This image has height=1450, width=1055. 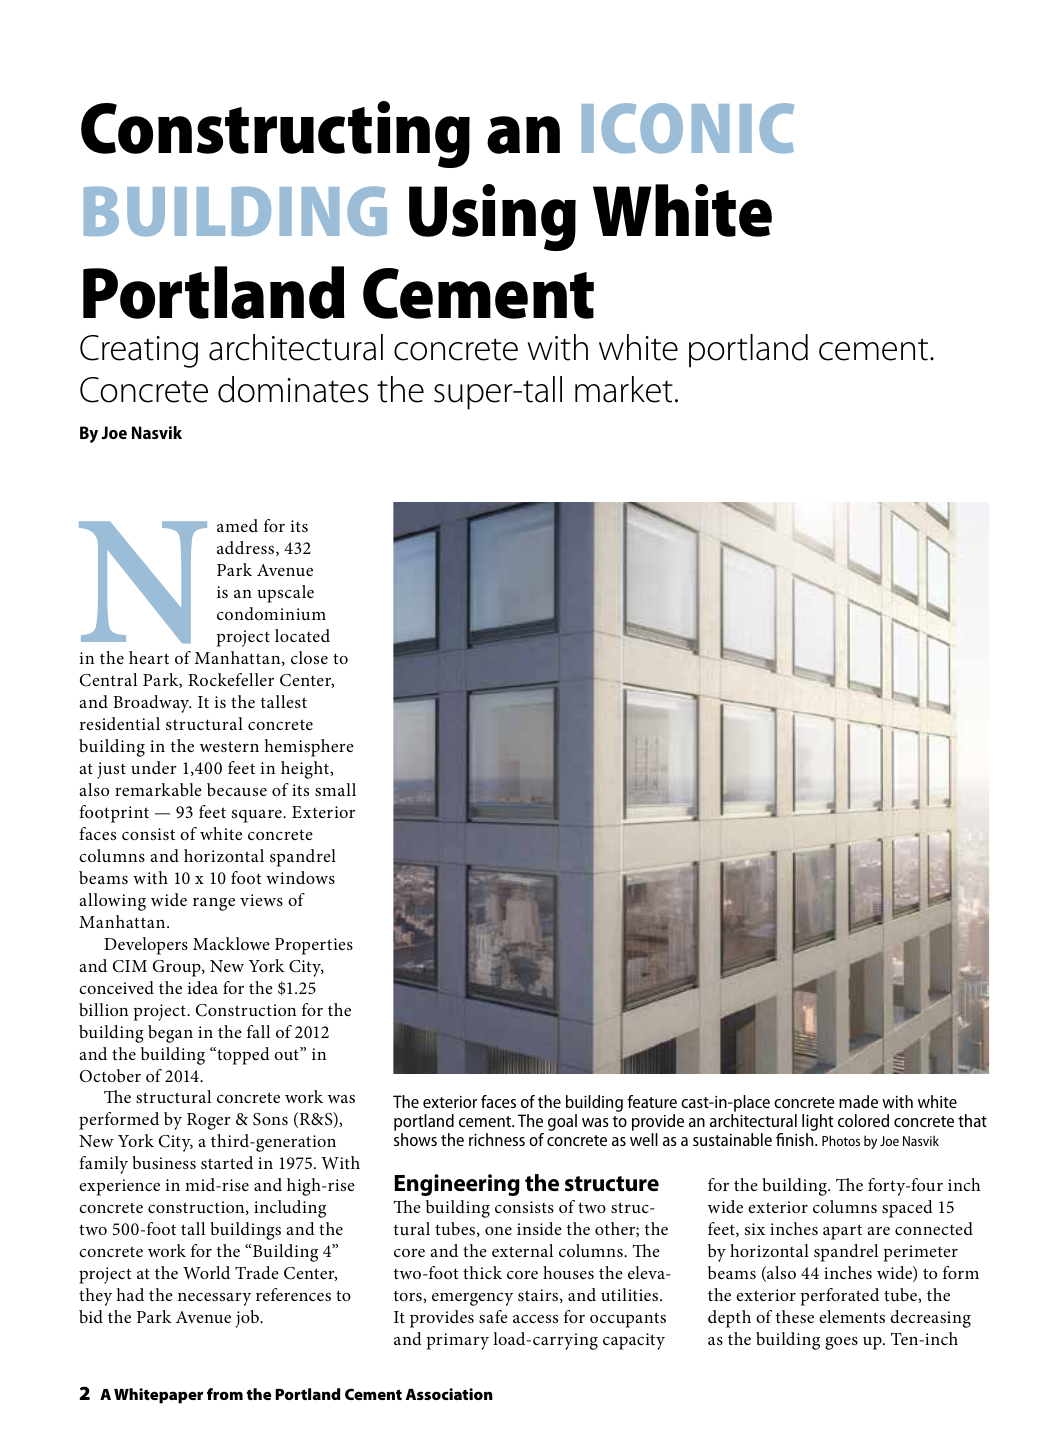 I want to click on Using, so click(x=492, y=217).
